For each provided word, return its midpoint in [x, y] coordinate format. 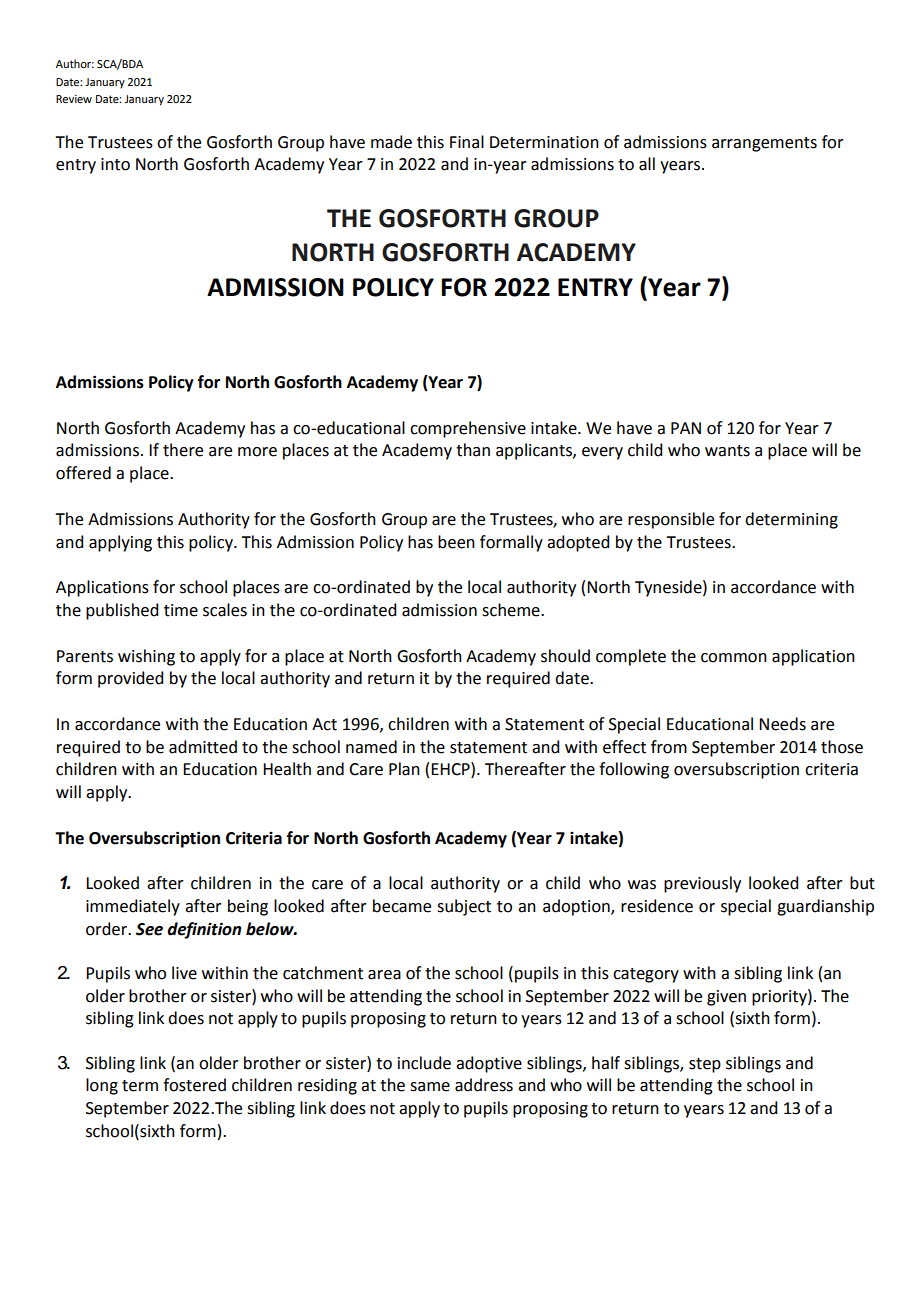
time [181, 610]
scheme [512, 610]
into [115, 164]
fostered [194, 1085]
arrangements [764, 144]
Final [467, 142]
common [734, 658]
